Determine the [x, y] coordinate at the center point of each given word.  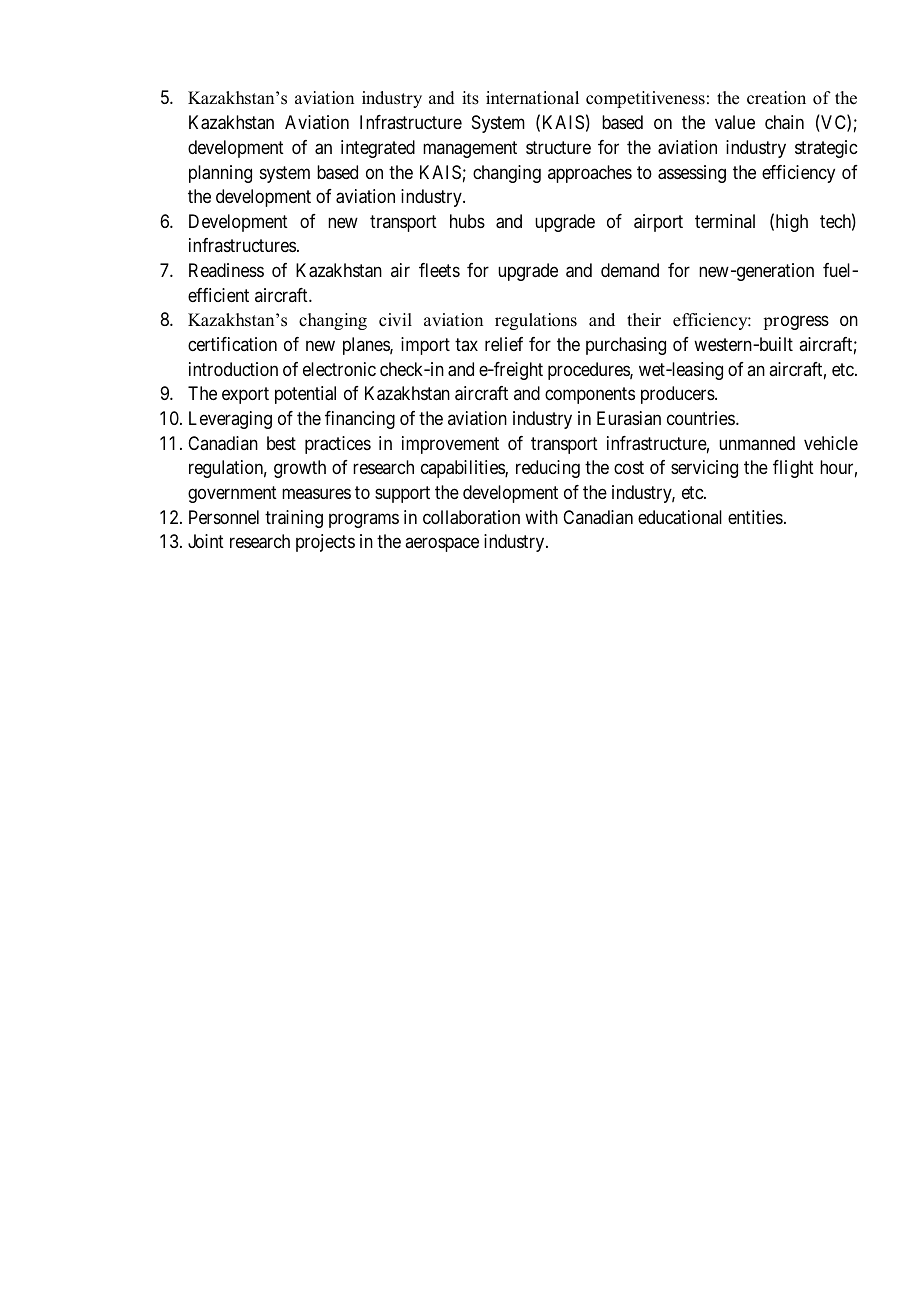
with [541, 517]
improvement [450, 445]
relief [504, 344]
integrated [378, 149]
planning [220, 174]
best [281, 443]
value [735, 122]
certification [232, 344]
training [294, 519]
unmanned [757, 443]
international [532, 98]
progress [796, 323]
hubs [467, 221]
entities [755, 517]
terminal [725, 221]
